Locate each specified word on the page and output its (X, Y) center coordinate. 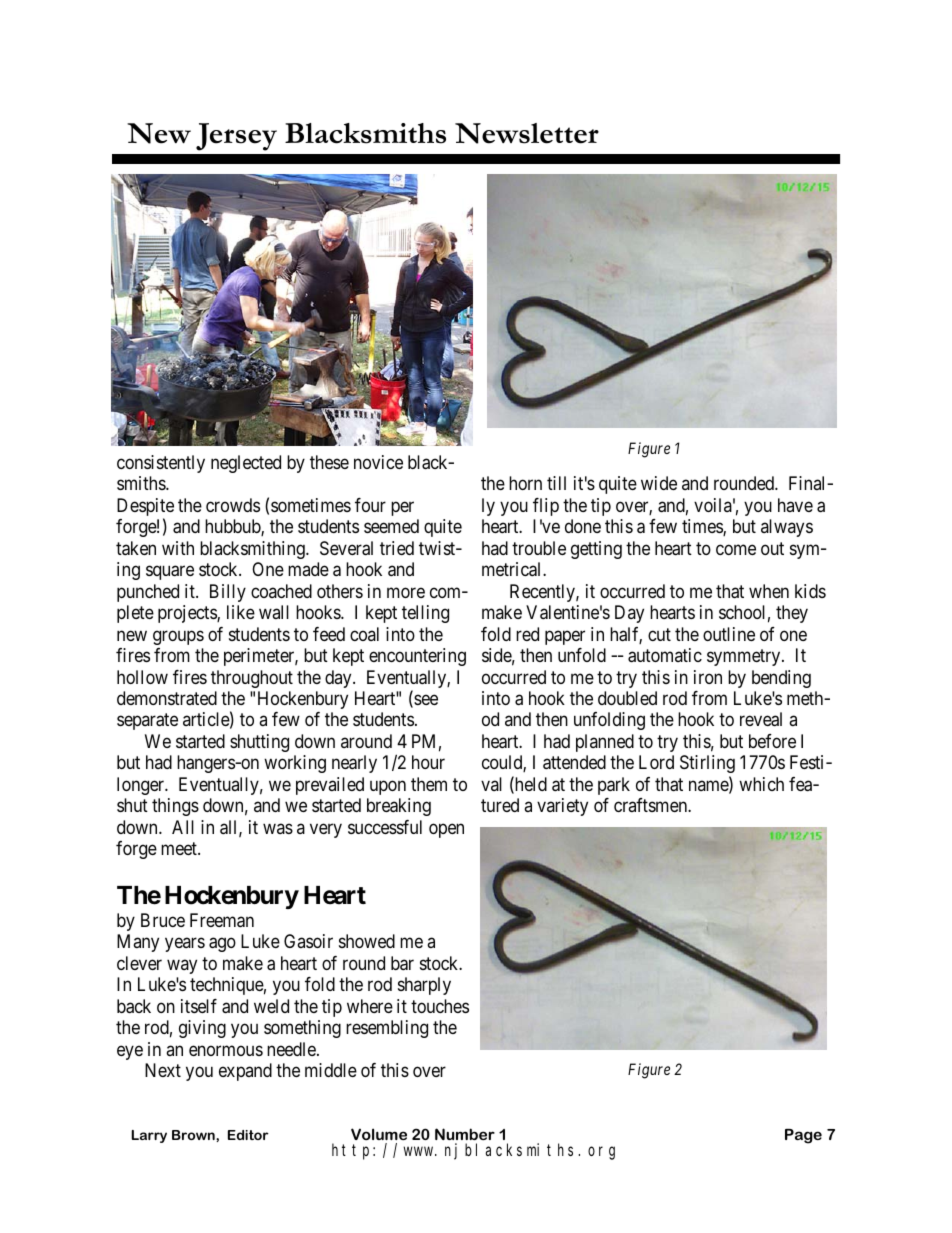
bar (402, 963)
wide (659, 483)
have (795, 505)
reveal (761, 719)
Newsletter (527, 133)
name (709, 787)
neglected (246, 464)
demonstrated (167, 698)
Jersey (236, 137)
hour (428, 762)
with (178, 548)
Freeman (222, 920)
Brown (194, 1135)
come (736, 549)
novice (378, 462)
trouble (539, 548)
